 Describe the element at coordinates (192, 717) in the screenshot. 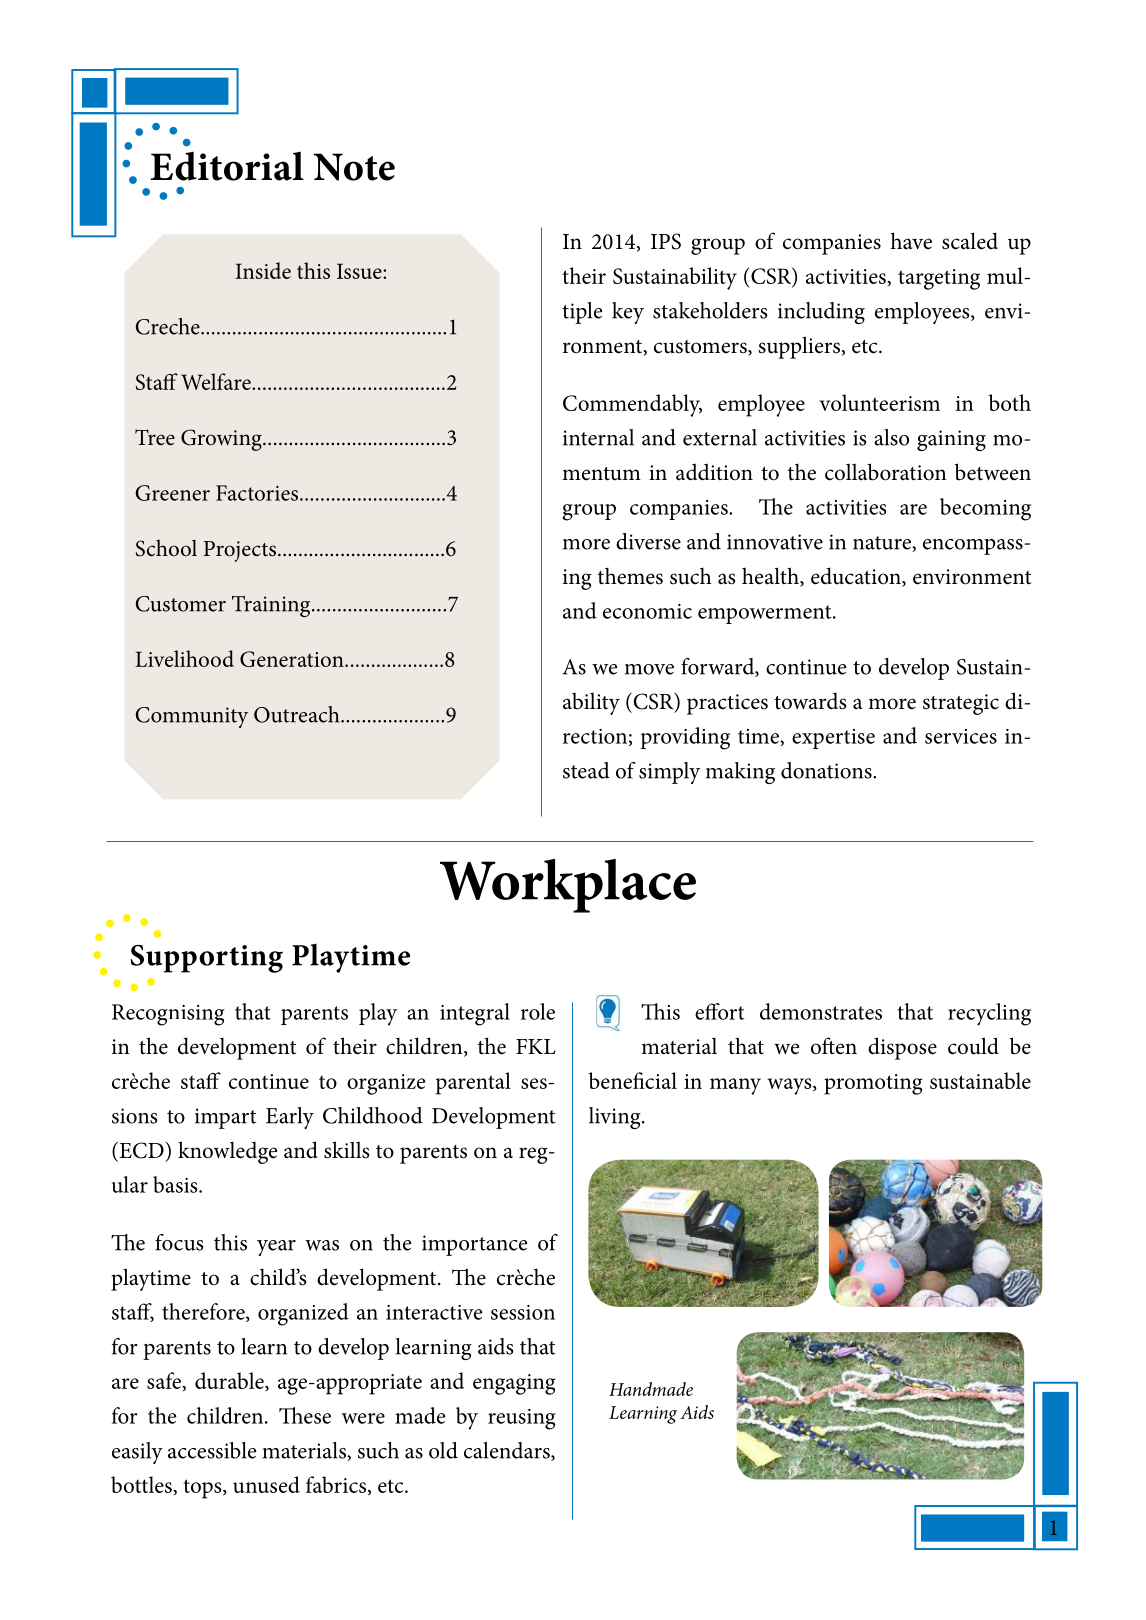

I see `Community` at that location.
